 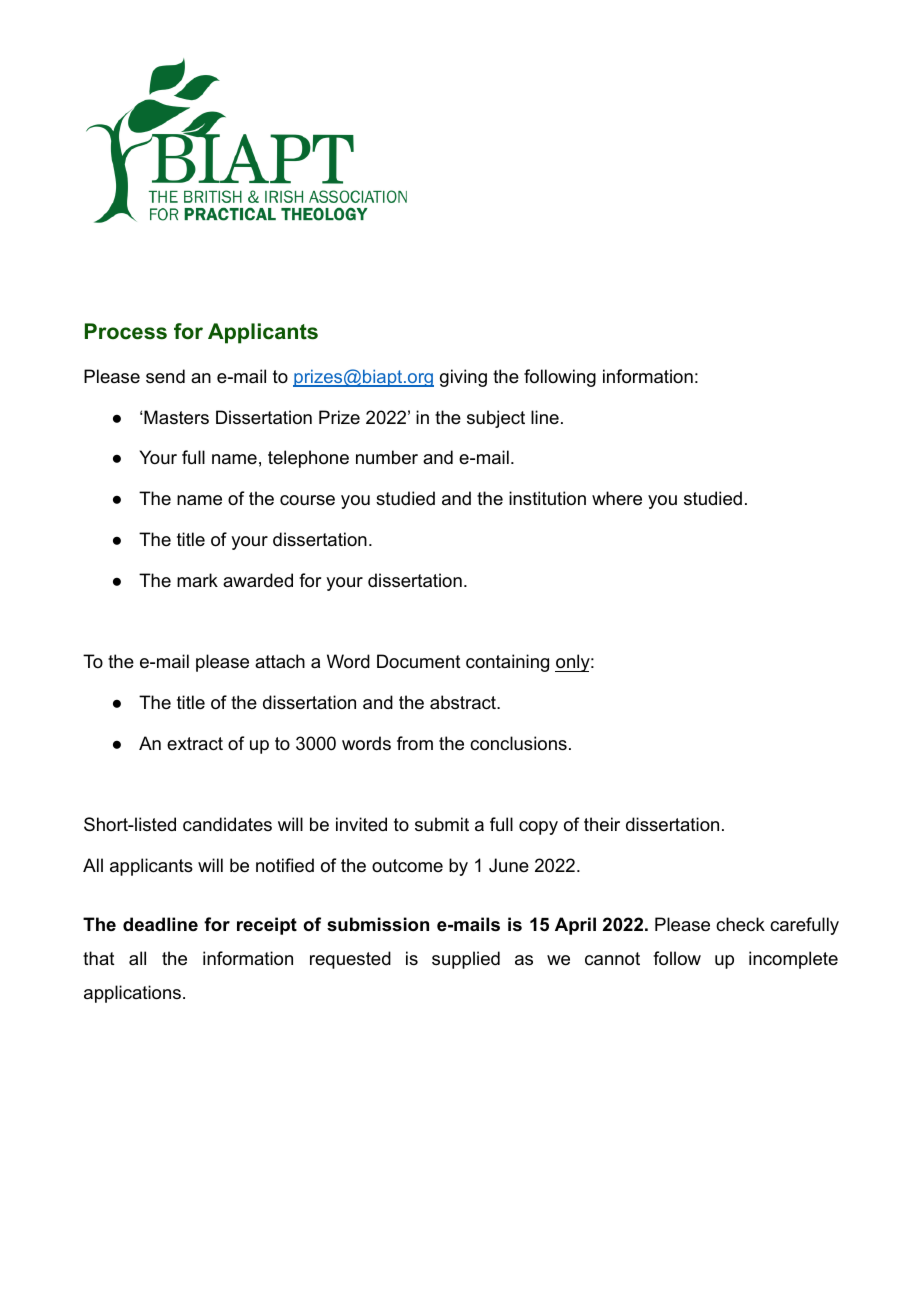 I want to click on attach, so click(x=280, y=661).
